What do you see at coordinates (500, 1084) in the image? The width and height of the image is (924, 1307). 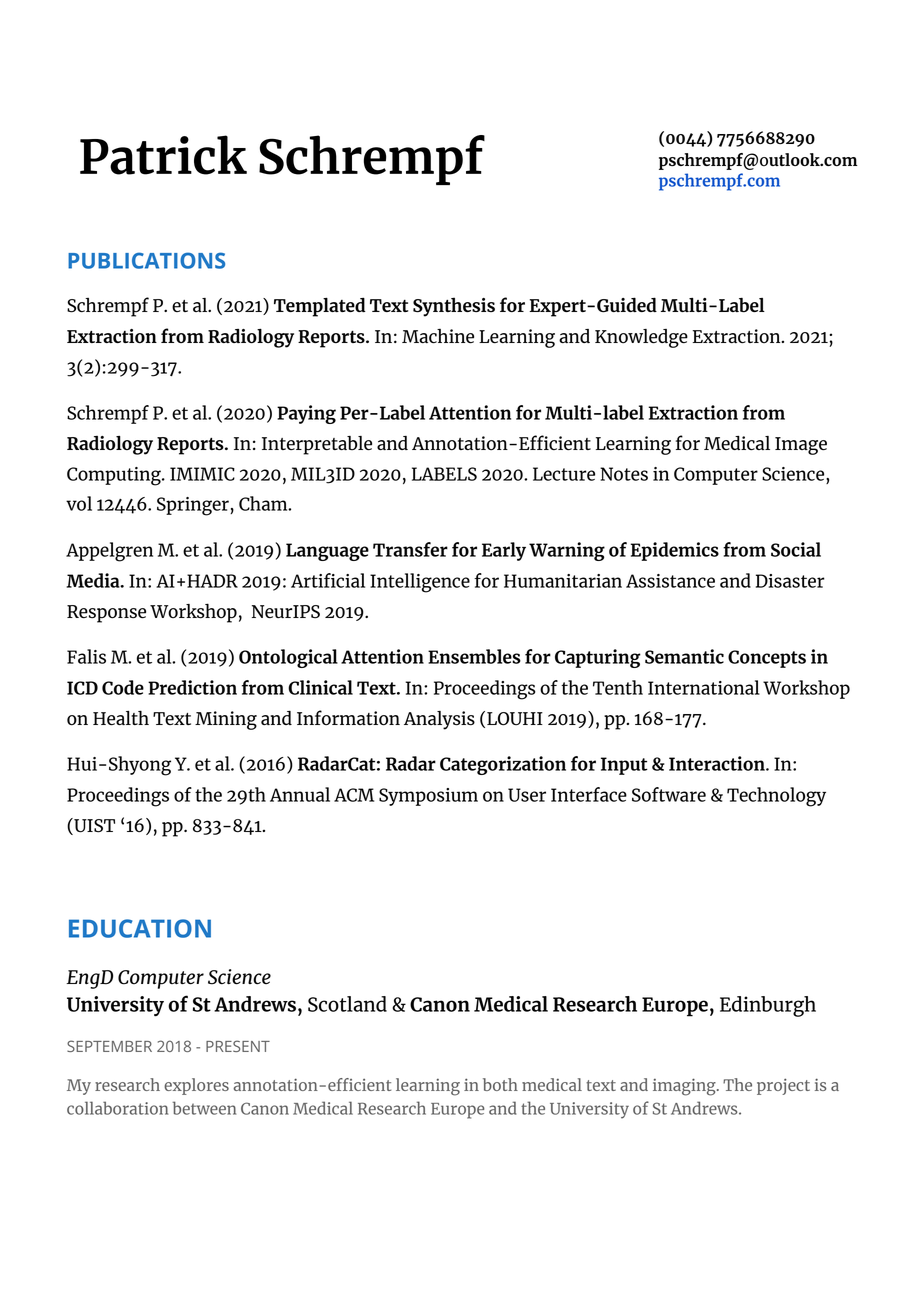 I see `both` at bounding box center [500, 1084].
